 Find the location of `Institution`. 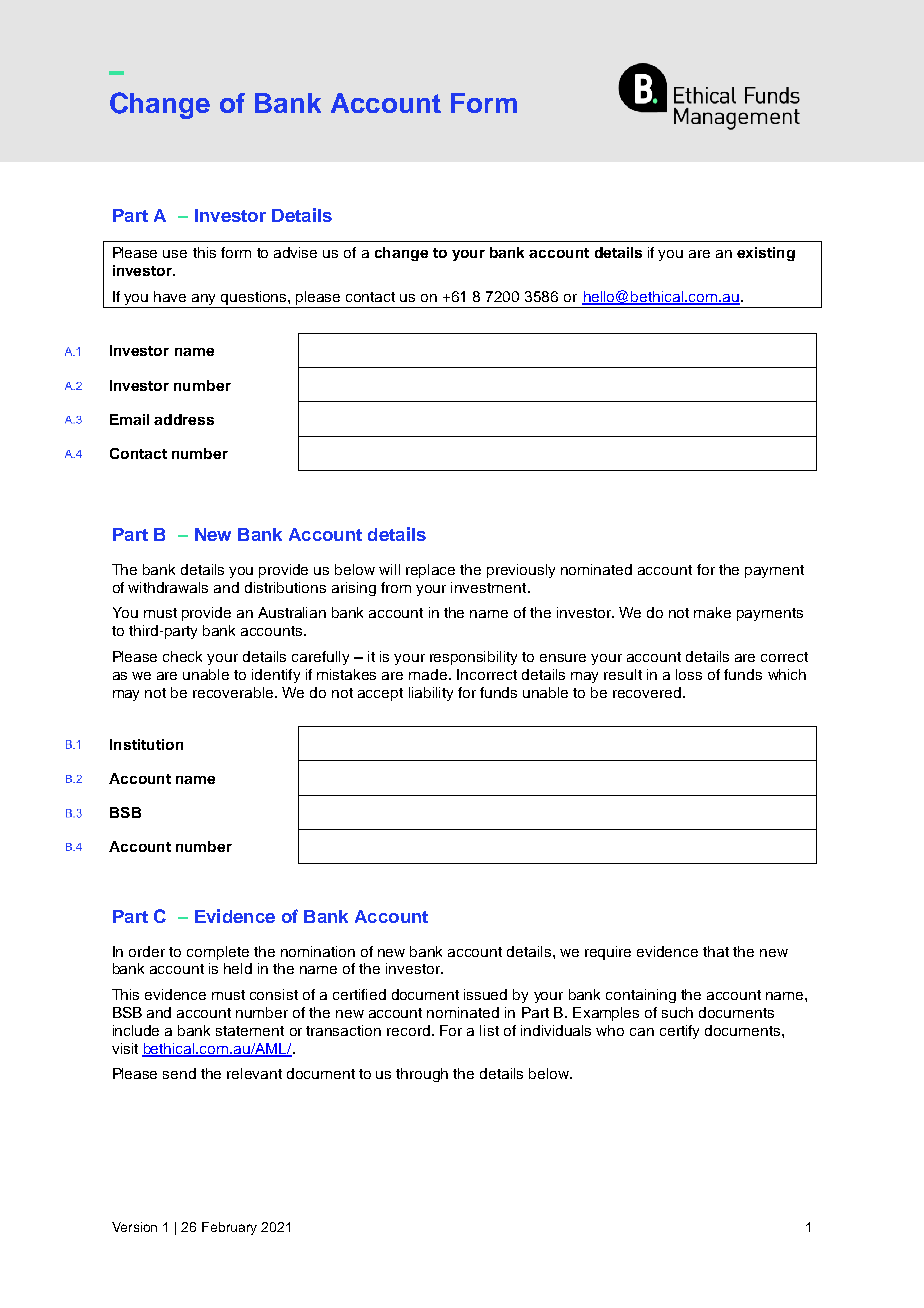

Institution is located at coordinates (146, 744).
